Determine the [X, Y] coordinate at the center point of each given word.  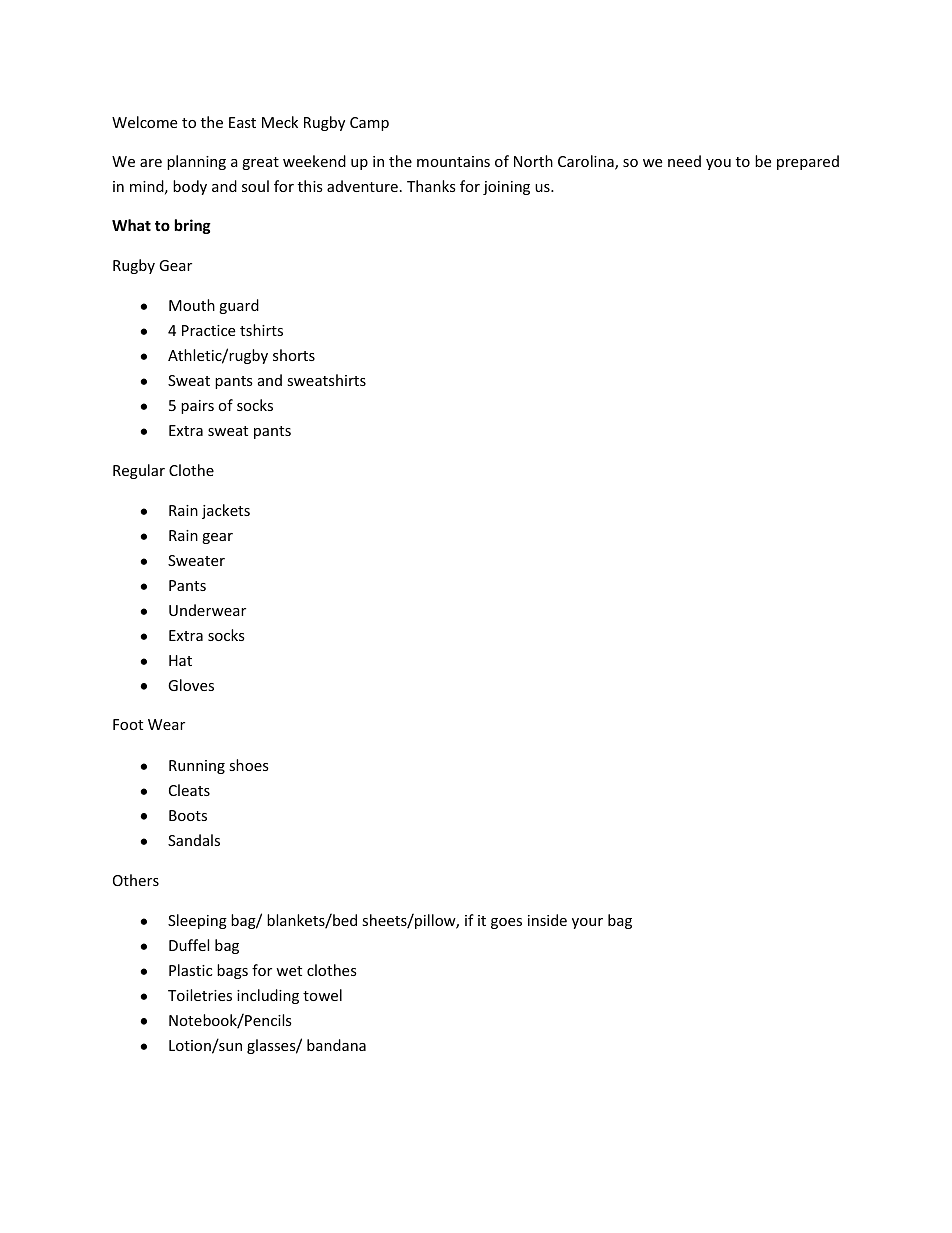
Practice [208, 330]
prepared [808, 162]
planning [196, 162]
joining [506, 188]
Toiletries [200, 995]
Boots [188, 815]
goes [506, 923]
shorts [294, 355]
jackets [226, 511]
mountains [453, 161]
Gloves [191, 685]
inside [547, 920]
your [587, 923]
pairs [197, 407]
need [684, 161]
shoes [249, 765]
